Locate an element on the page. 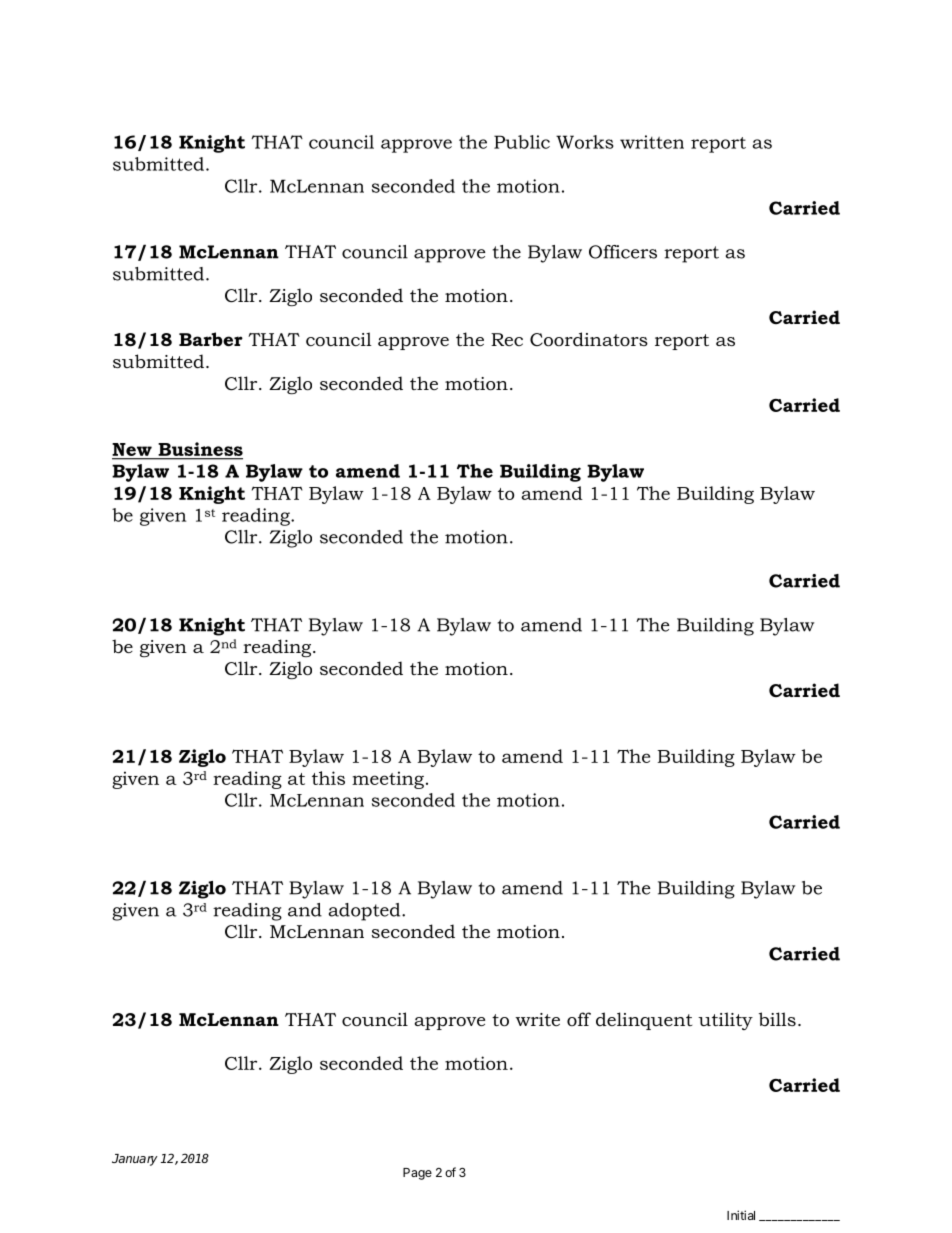  Barber is located at coordinates (211, 339).
